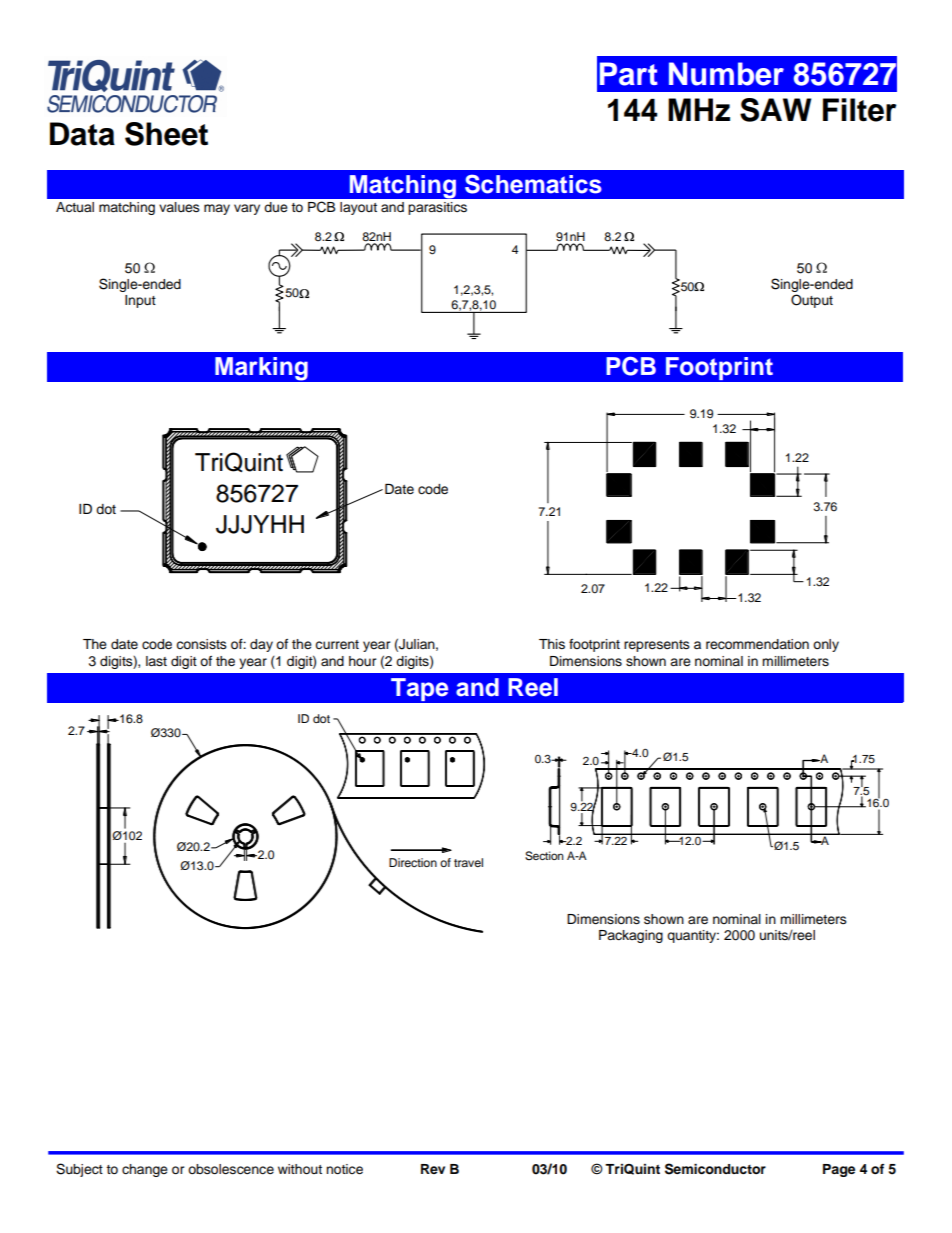 The height and width of the screenshot is (1233, 952). What do you see at coordinates (468, 862) in the screenshot?
I see `travel` at bounding box center [468, 862].
